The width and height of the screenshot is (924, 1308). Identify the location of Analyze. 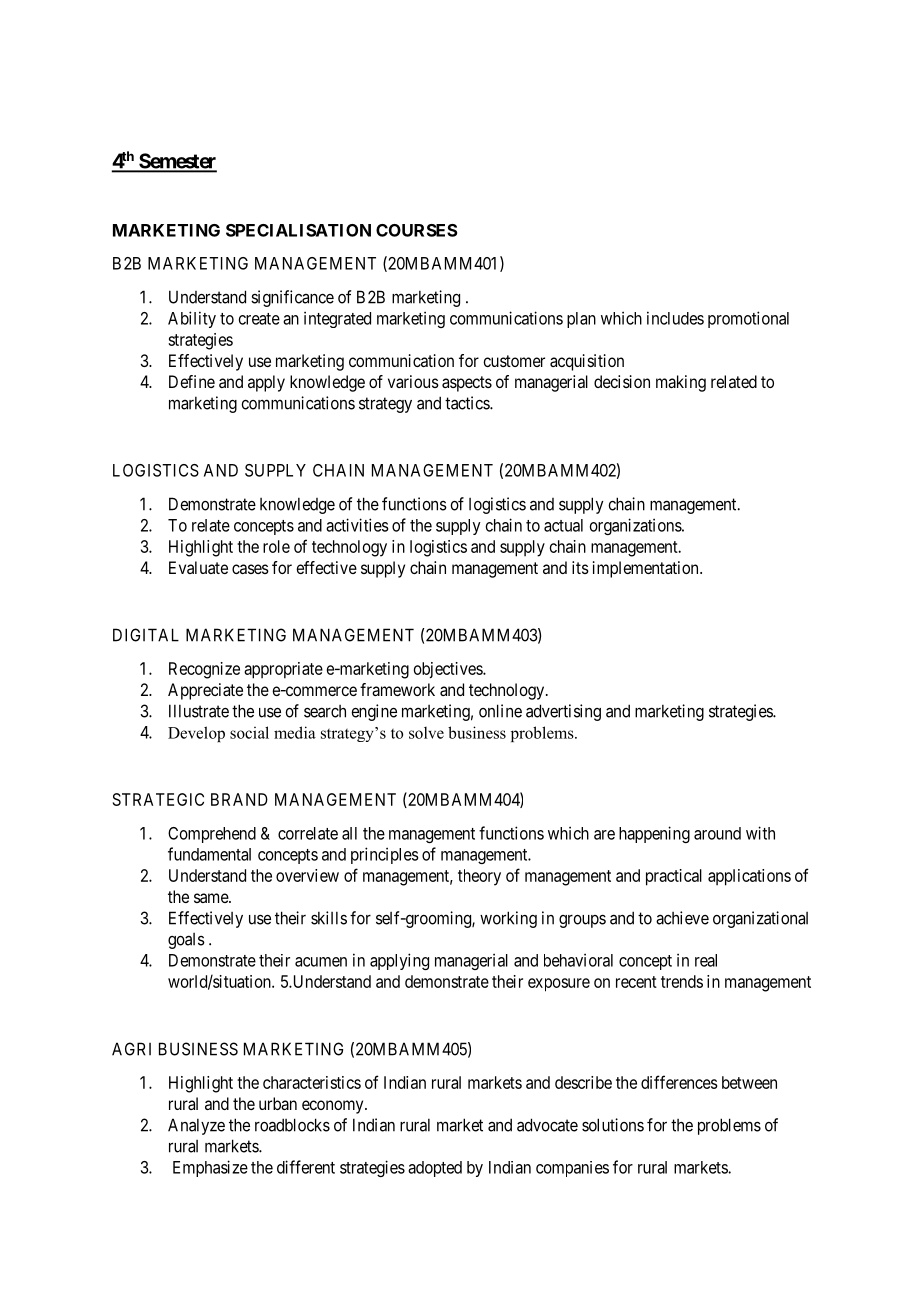
(196, 1126).
